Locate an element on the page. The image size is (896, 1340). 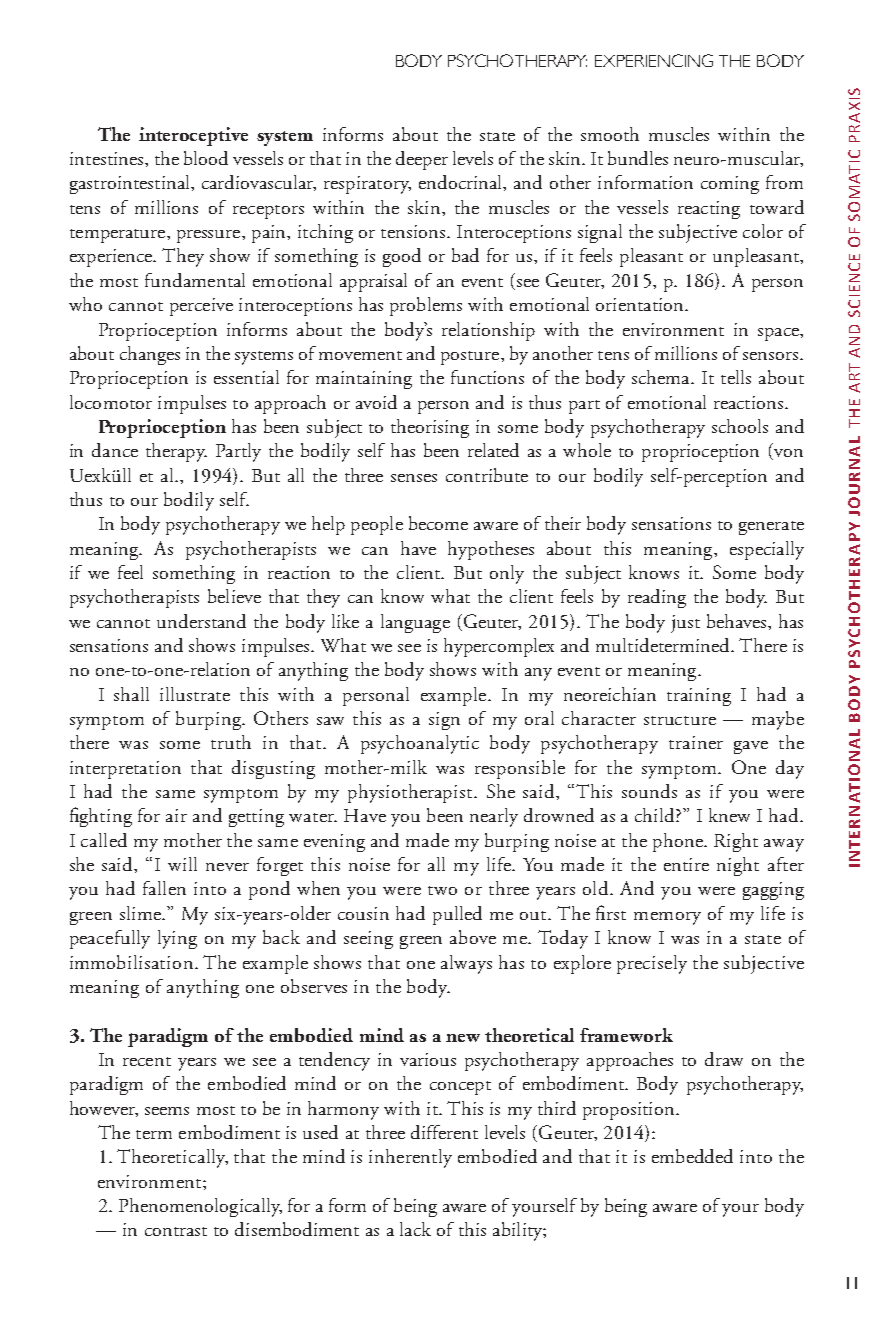
just is located at coordinates (685, 624).
